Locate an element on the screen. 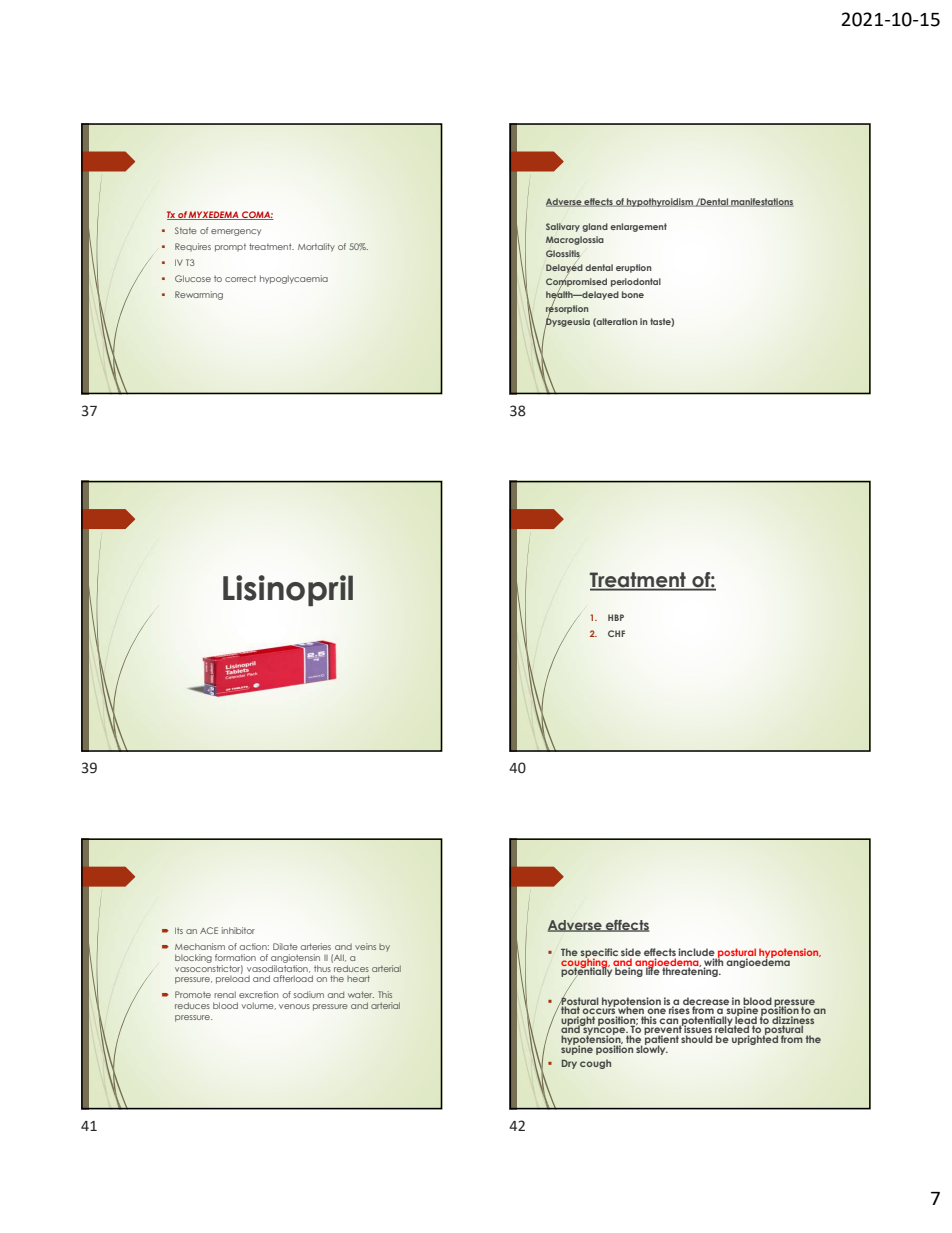 This screenshot has height=1233, width=952. Glossitis is located at coordinates (563, 254).
